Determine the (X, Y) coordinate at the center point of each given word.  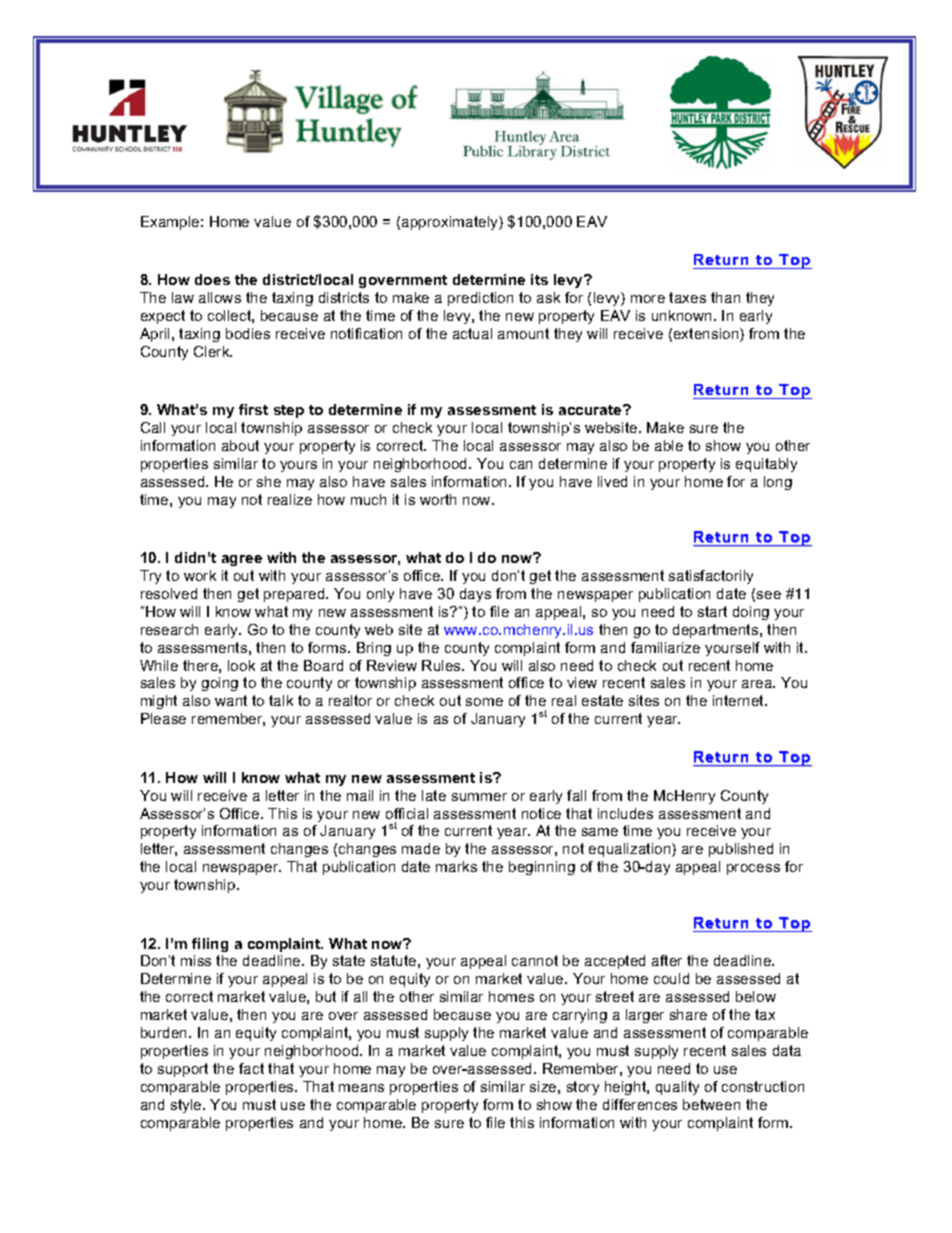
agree (242, 560)
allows (220, 297)
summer (479, 797)
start (712, 611)
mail (360, 795)
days (475, 595)
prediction (480, 299)
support (183, 1070)
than (725, 297)
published (741, 850)
